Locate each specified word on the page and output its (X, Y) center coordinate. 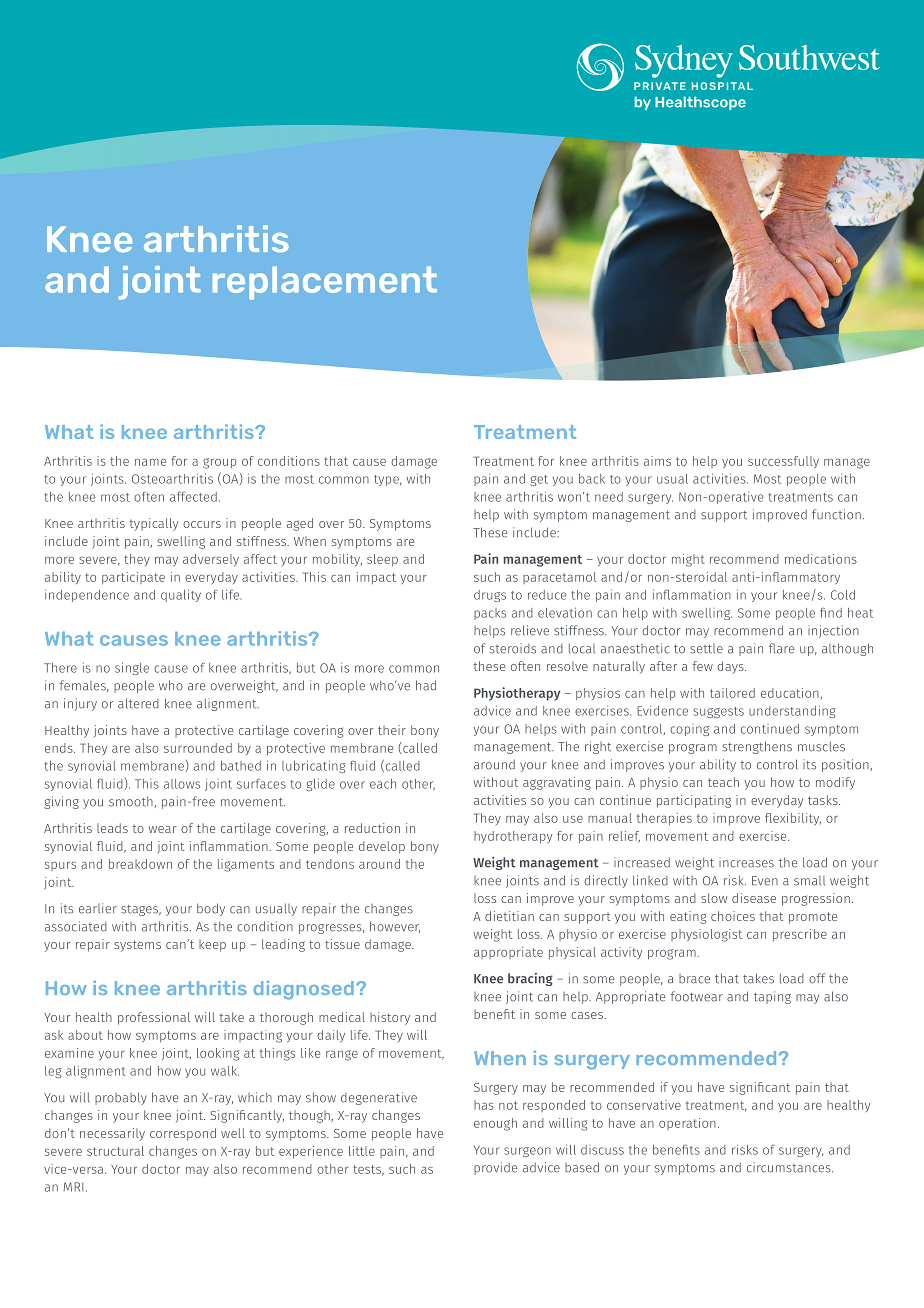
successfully (783, 462)
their (392, 730)
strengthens (757, 747)
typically (153, 524)
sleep (382, 560)
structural (115, 1151)
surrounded (198, 748)
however (395, 927)
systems (137, 946)
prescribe (800, 935)
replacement (325, 283)
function (836, 514)
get (539, 480)
